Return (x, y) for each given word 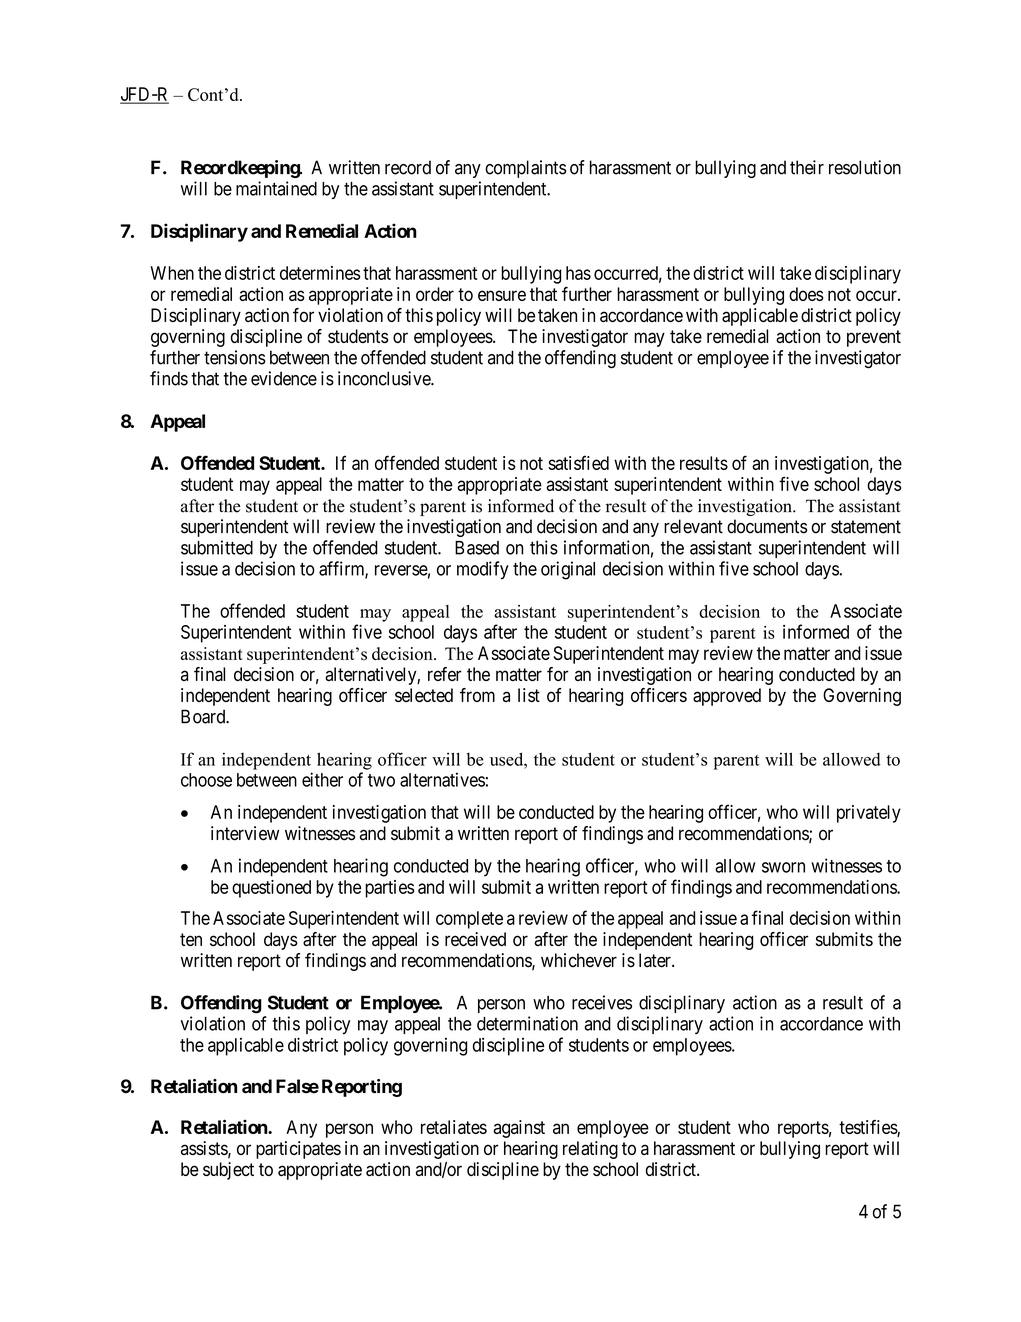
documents (767, 526)
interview (245, 833)
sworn (783, 867)
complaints (525, 169)
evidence (284, 378)
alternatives (442, 779)
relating (590, 1150)
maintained (276, 188)
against (519, 1129)
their (807, 167)
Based (477, 548)
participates (298, 1150)
